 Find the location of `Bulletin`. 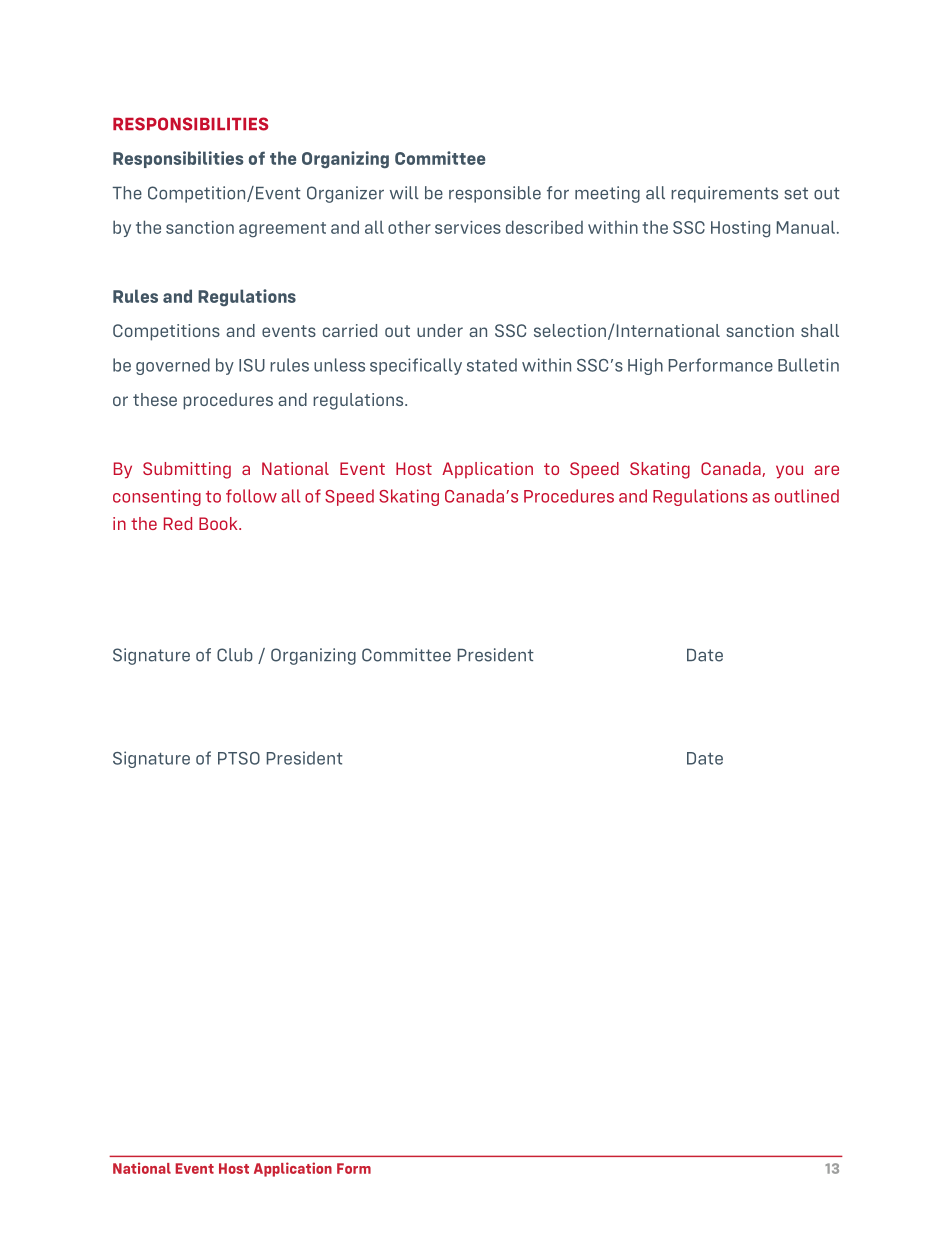

Bulletin is located at coordinates (808, 365).
